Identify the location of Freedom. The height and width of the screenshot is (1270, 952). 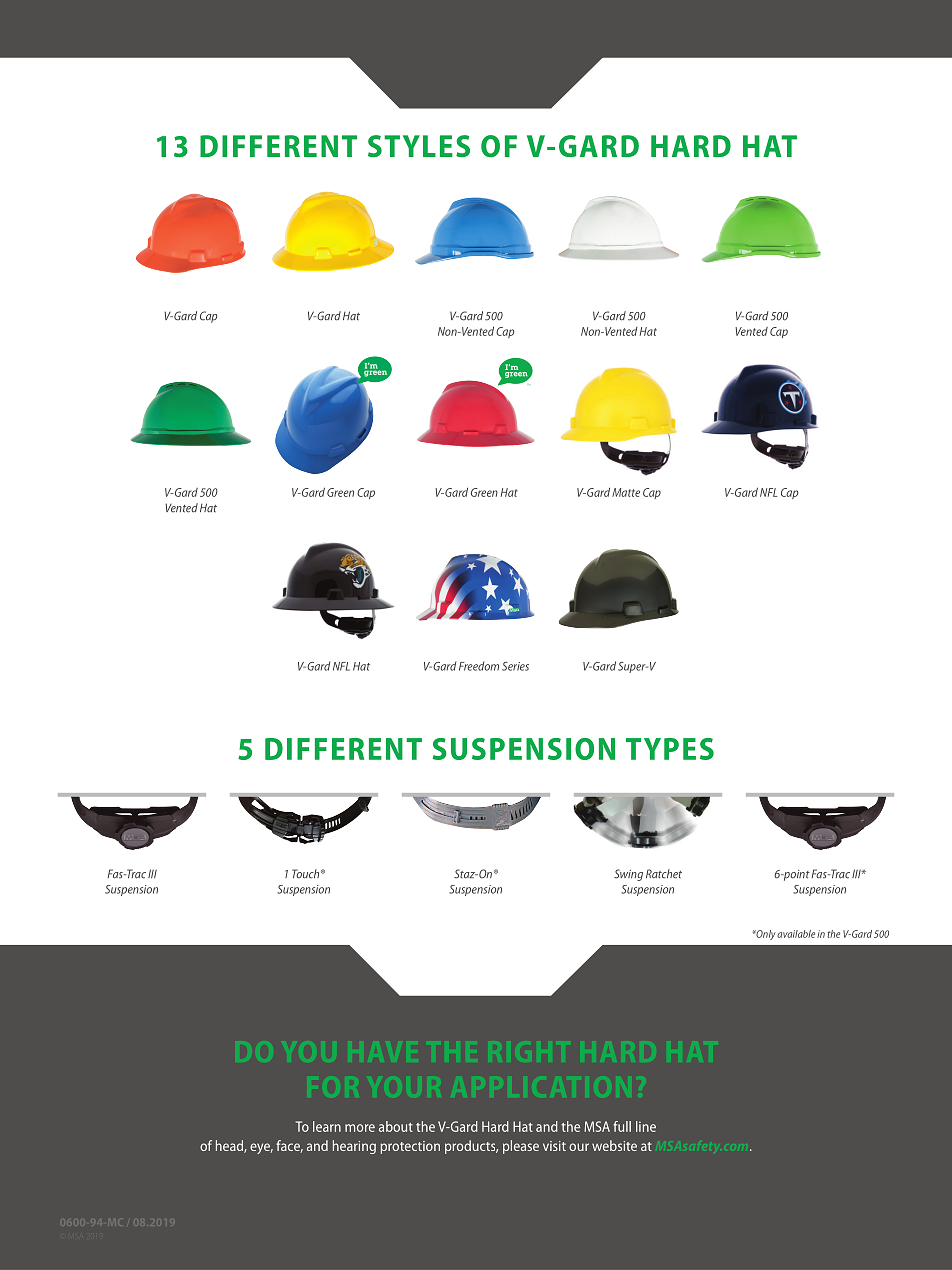
(479, 666).
